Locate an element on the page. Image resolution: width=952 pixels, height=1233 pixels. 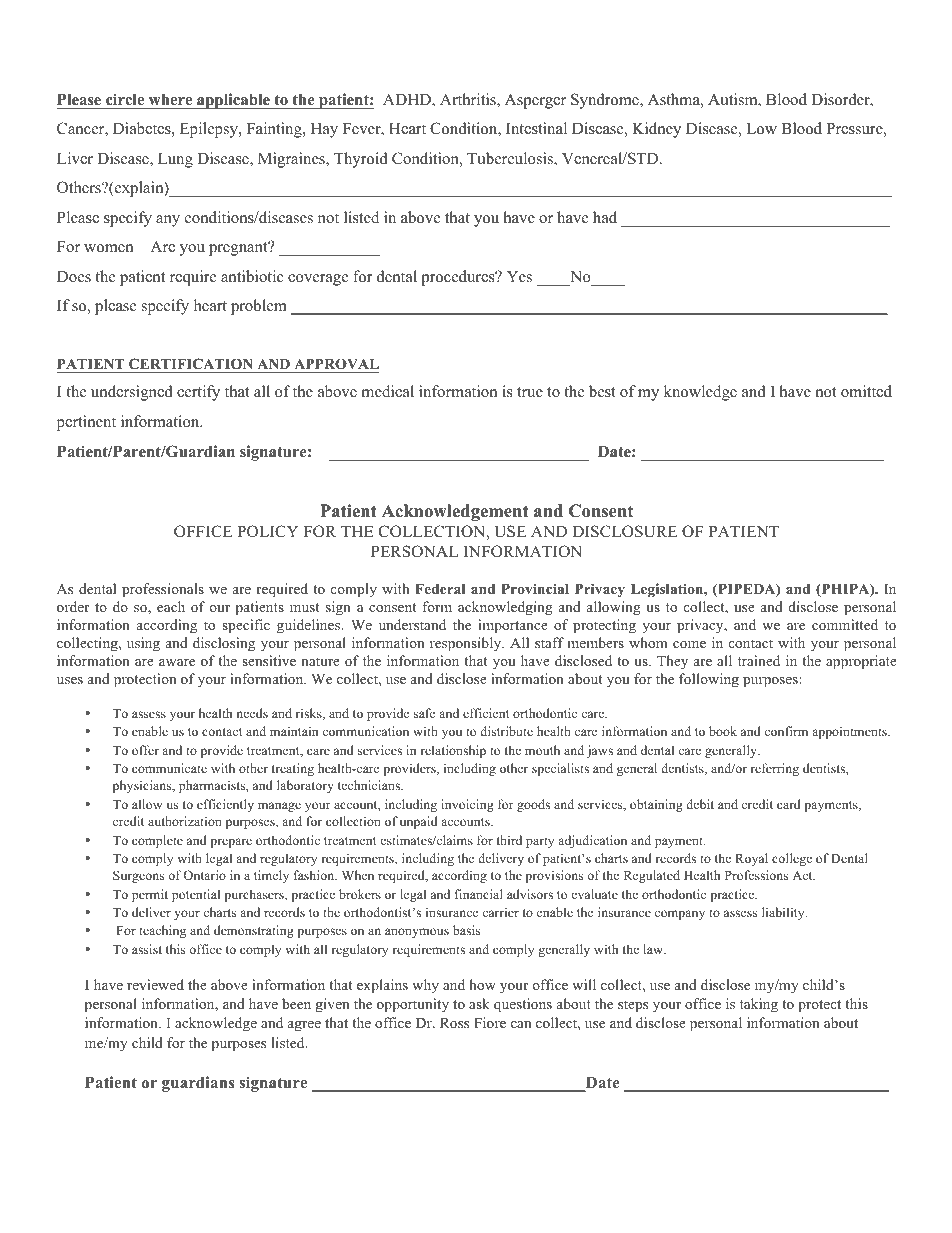
ask is located at coordinates (479, 1003).
